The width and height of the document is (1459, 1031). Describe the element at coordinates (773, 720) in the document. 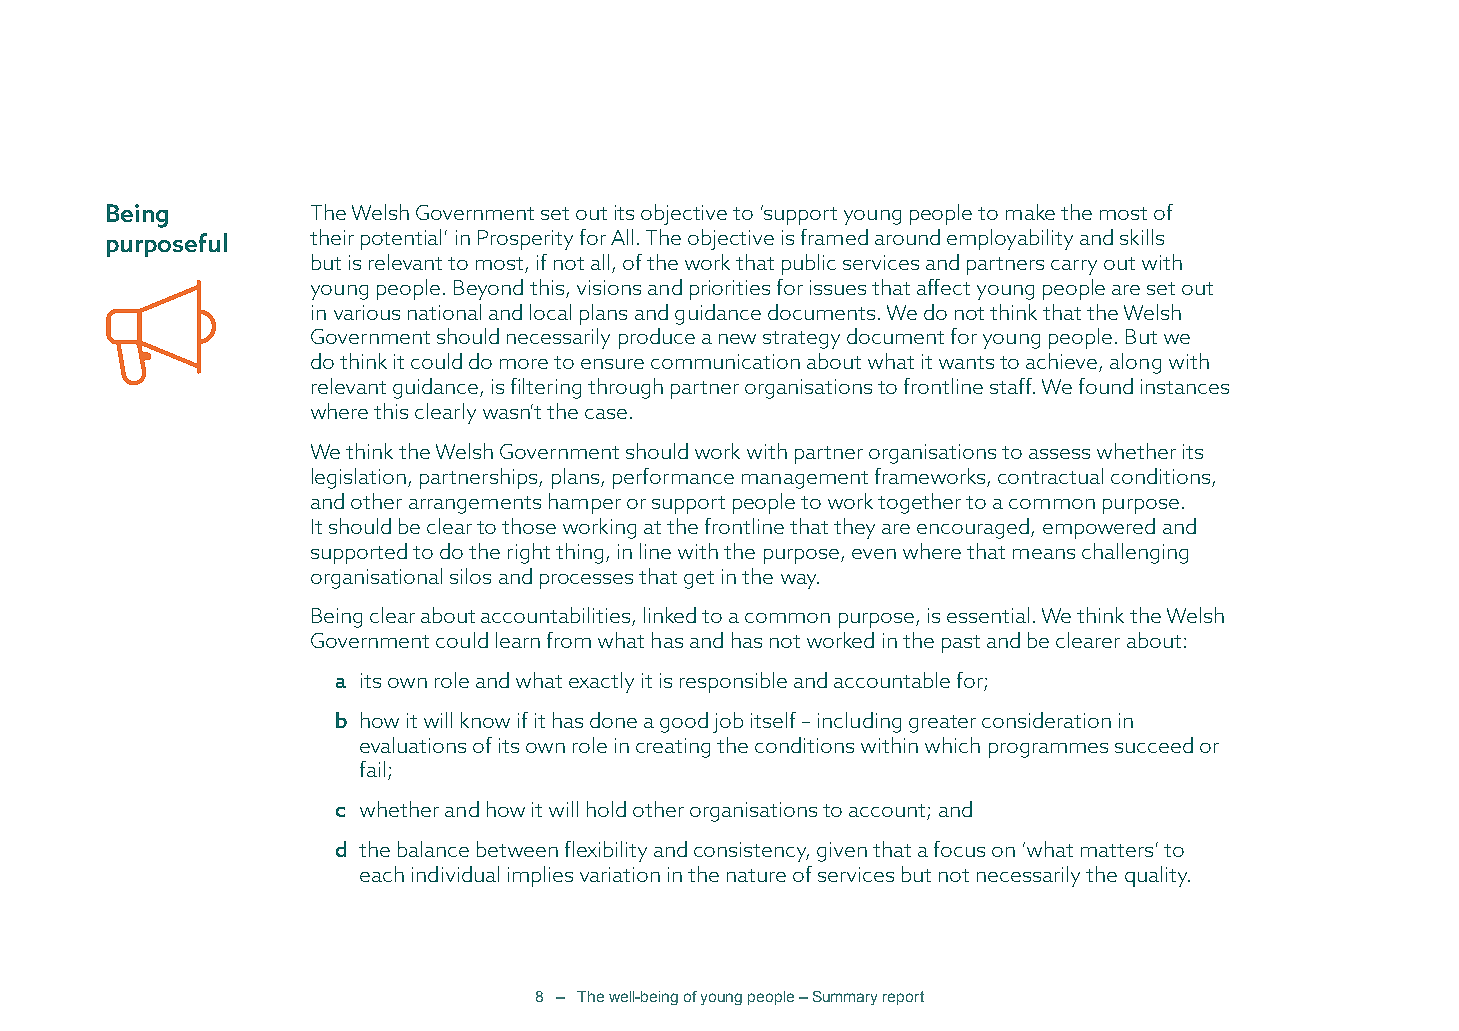

I see `itself` at that location.
